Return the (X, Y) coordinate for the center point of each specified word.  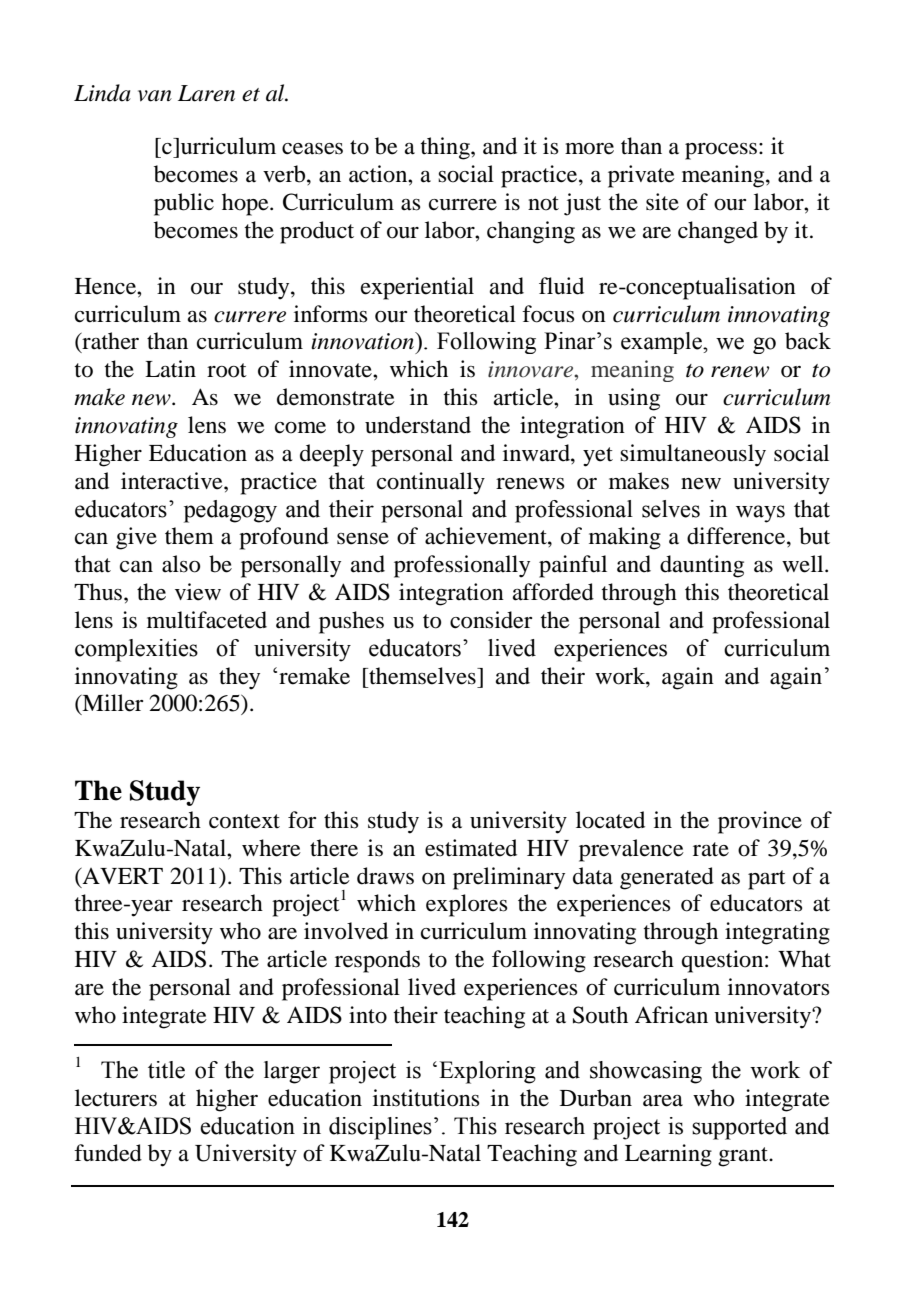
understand (418, 425)
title (166, 1070)
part (767, 880)
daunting (702, 566)
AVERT (122, 876)
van (155, 96)
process (721, 151)
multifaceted (207, 620)
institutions (426, 1098)
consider (491, 620)
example (662, 343)
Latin (170, 369)
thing (446, 148)
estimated (471, 848)
